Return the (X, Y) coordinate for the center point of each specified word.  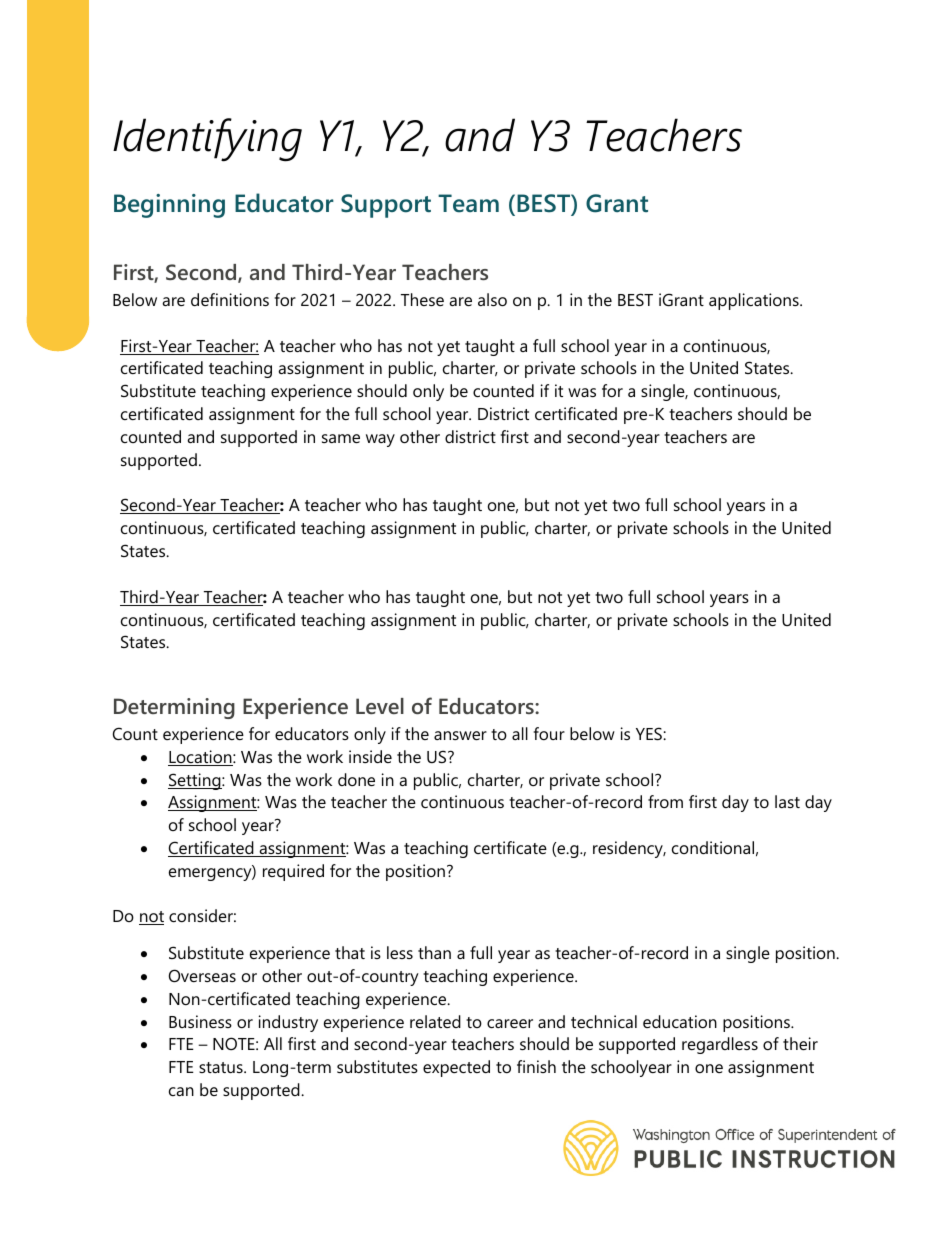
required (293, 872)
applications (755, 301)
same (341, 438)
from (665, 801)
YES (650, 733)
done (356, 779)
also (492, 299)
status (222, 1067)
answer (460, 735)
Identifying (207, 140)
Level (380, 706)
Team (468, 203)
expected (456, 1068)
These (422, 299)
